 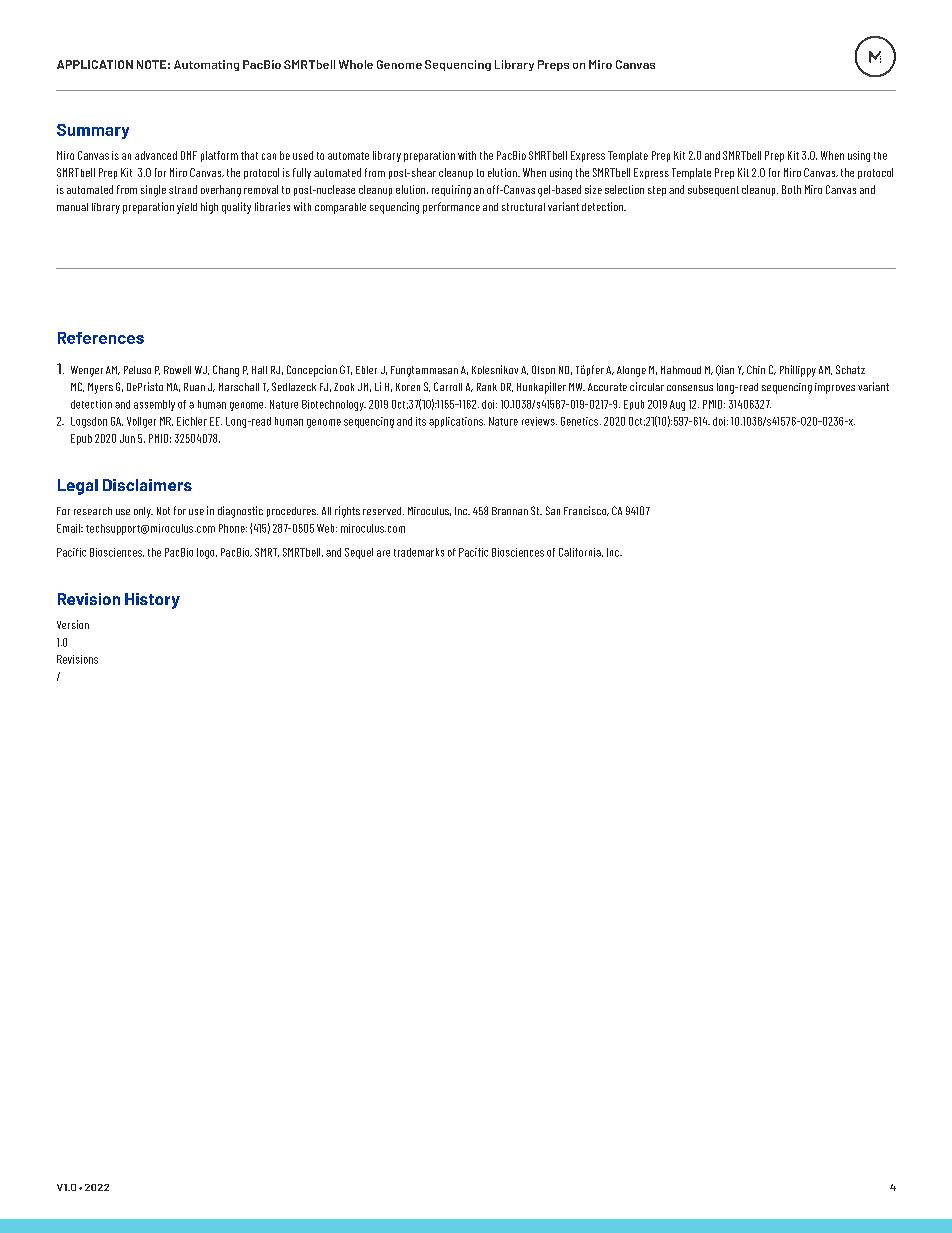 What do you see at coordinates (791, 189) in the page?
I see `Both` at bounding box center [791, 189].
